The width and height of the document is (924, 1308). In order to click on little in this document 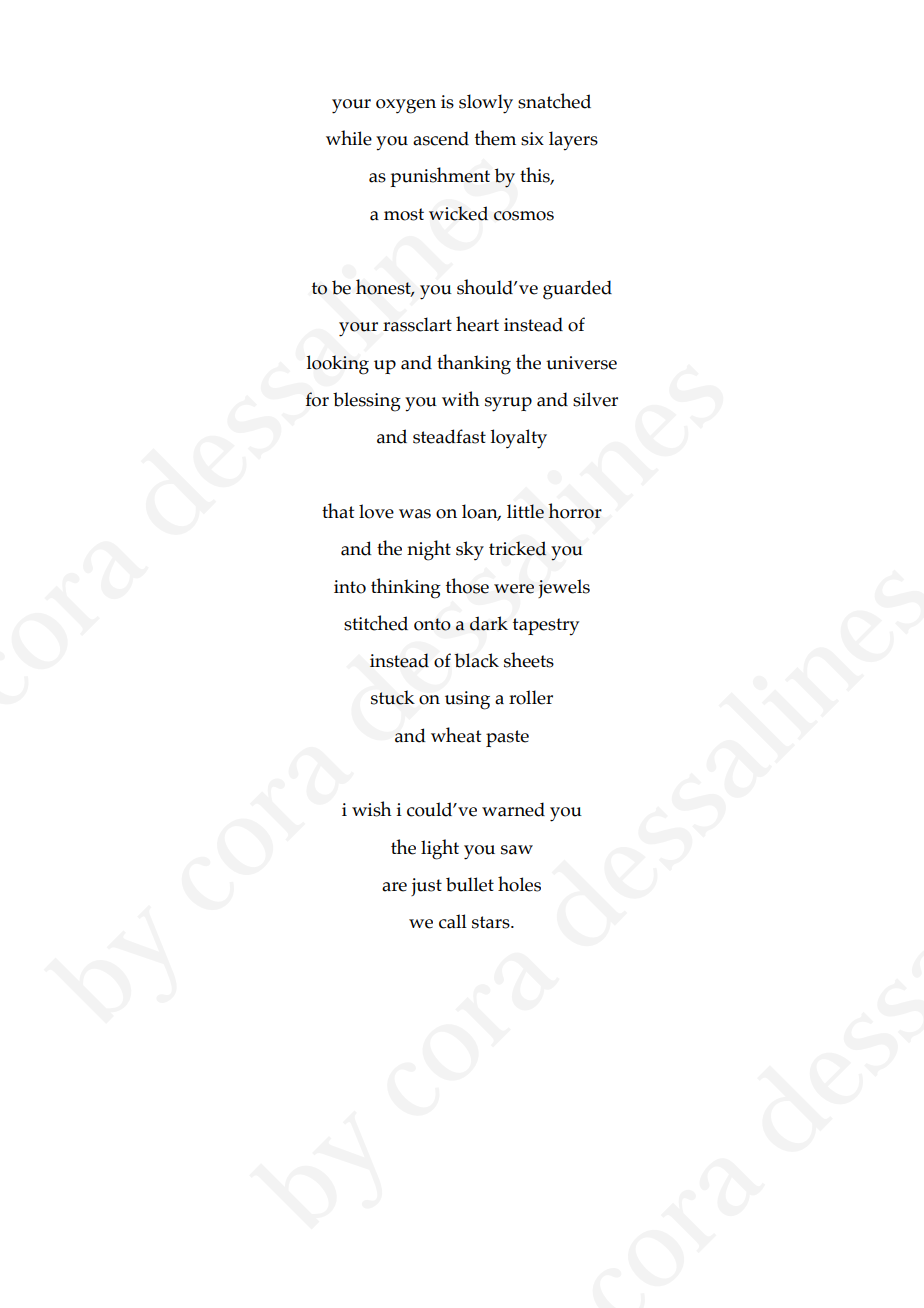, I will do `click(525, 511)`.
